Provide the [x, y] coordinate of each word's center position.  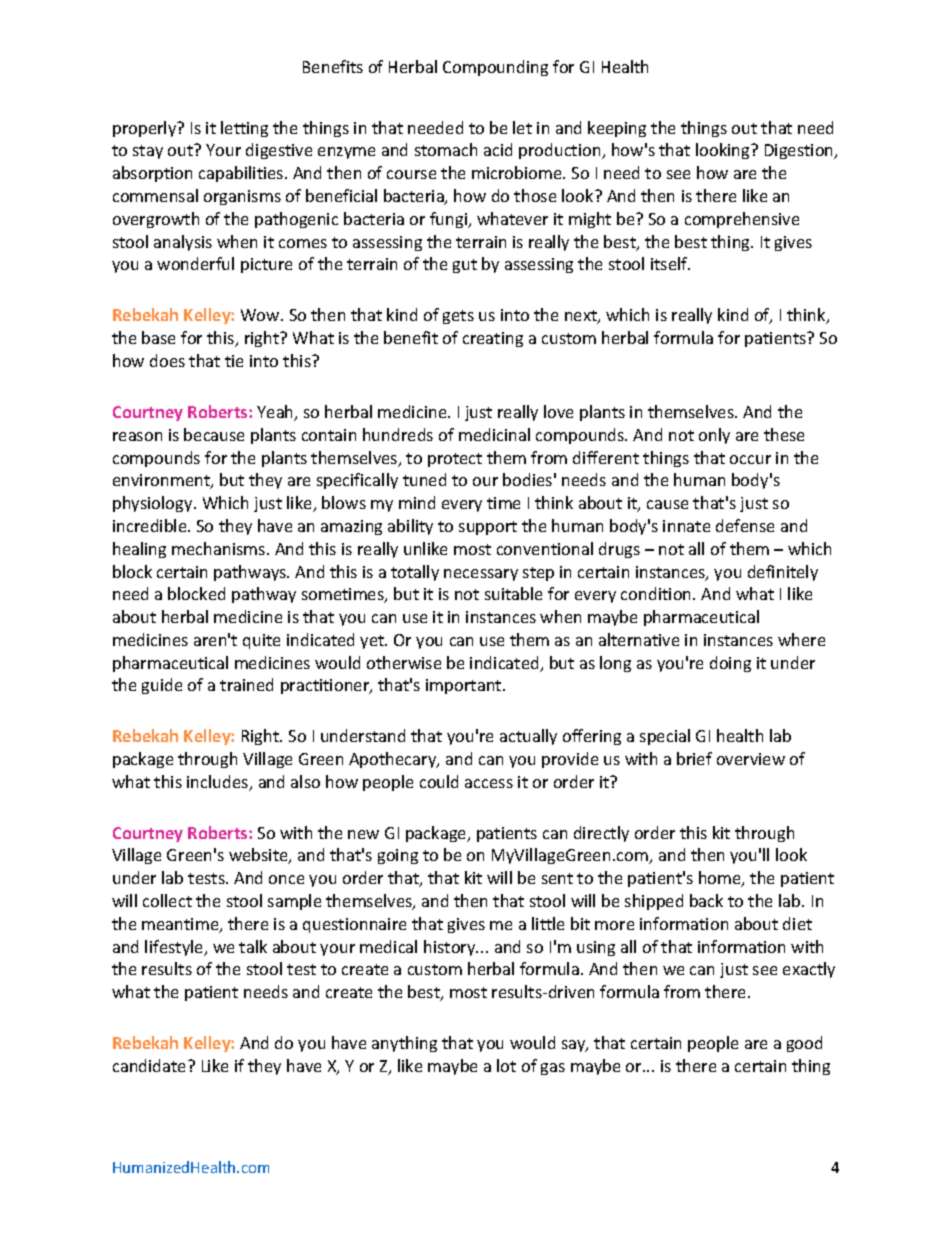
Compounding [495, 68]
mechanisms [220, 548]
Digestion [800, 151]
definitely [783, 573]
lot [506, 1065]
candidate [151, 1065]
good [804, 1044]
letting [244, 129]
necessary [481, 575]
